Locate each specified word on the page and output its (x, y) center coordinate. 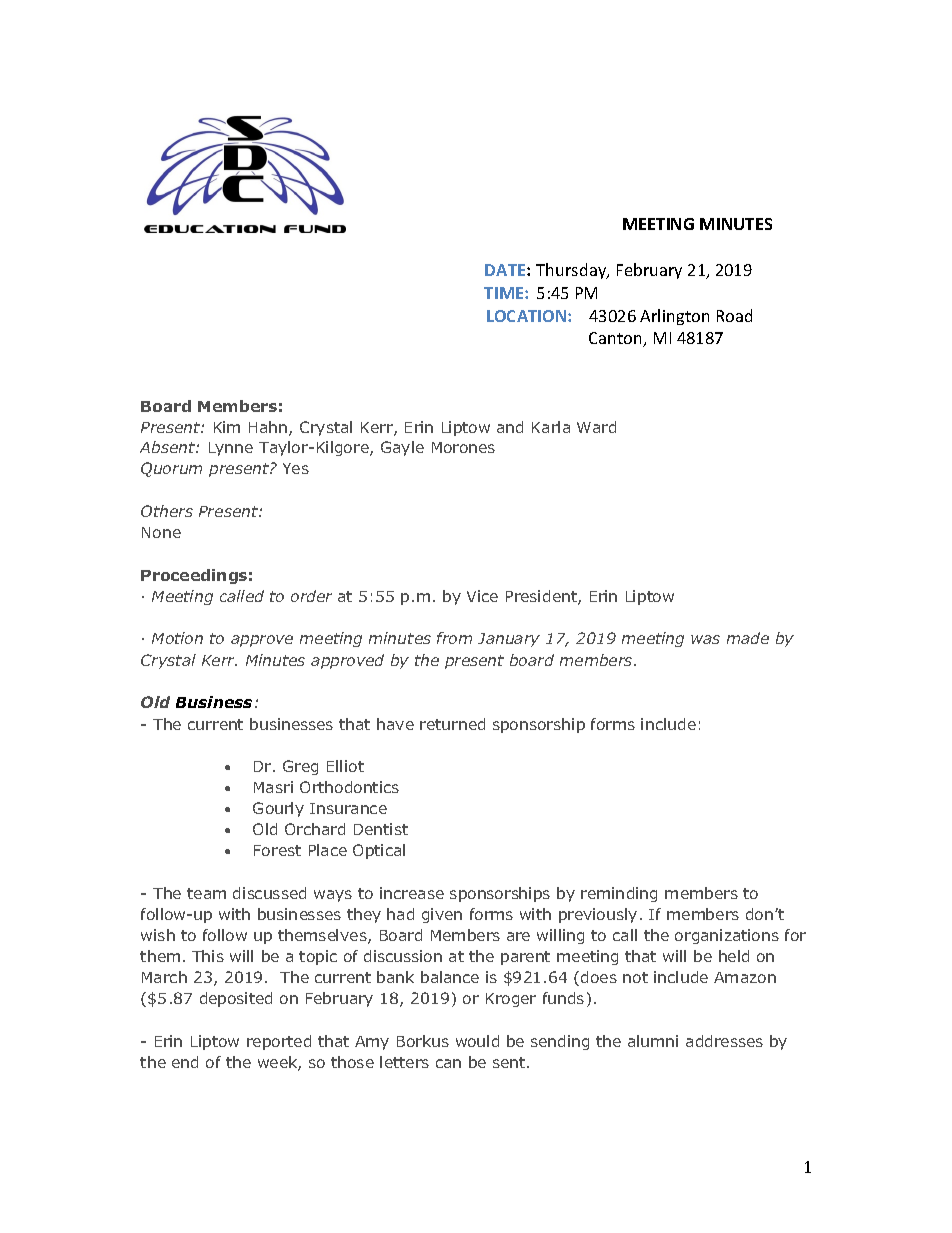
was (705, 639)
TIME (505, 293)
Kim (227, 427)
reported (279, 1042)
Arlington (674, 317)
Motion (177, 638)
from (454, 638)
